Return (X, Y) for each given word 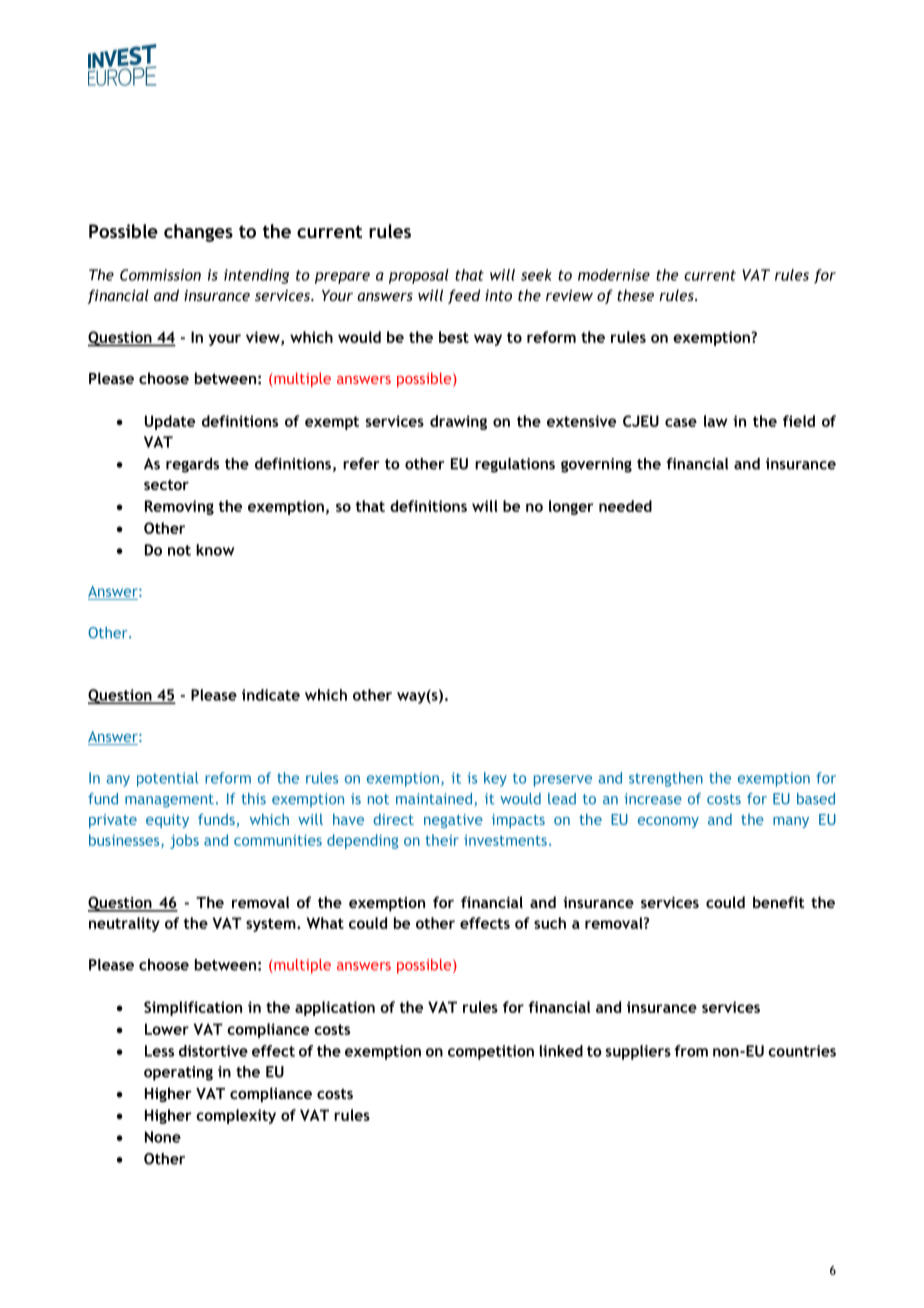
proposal (419, 276)
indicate (271, 695)
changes (198, 233)
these (635, 295)
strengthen (666, 779)
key (495, 779)
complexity (236, 1116)
